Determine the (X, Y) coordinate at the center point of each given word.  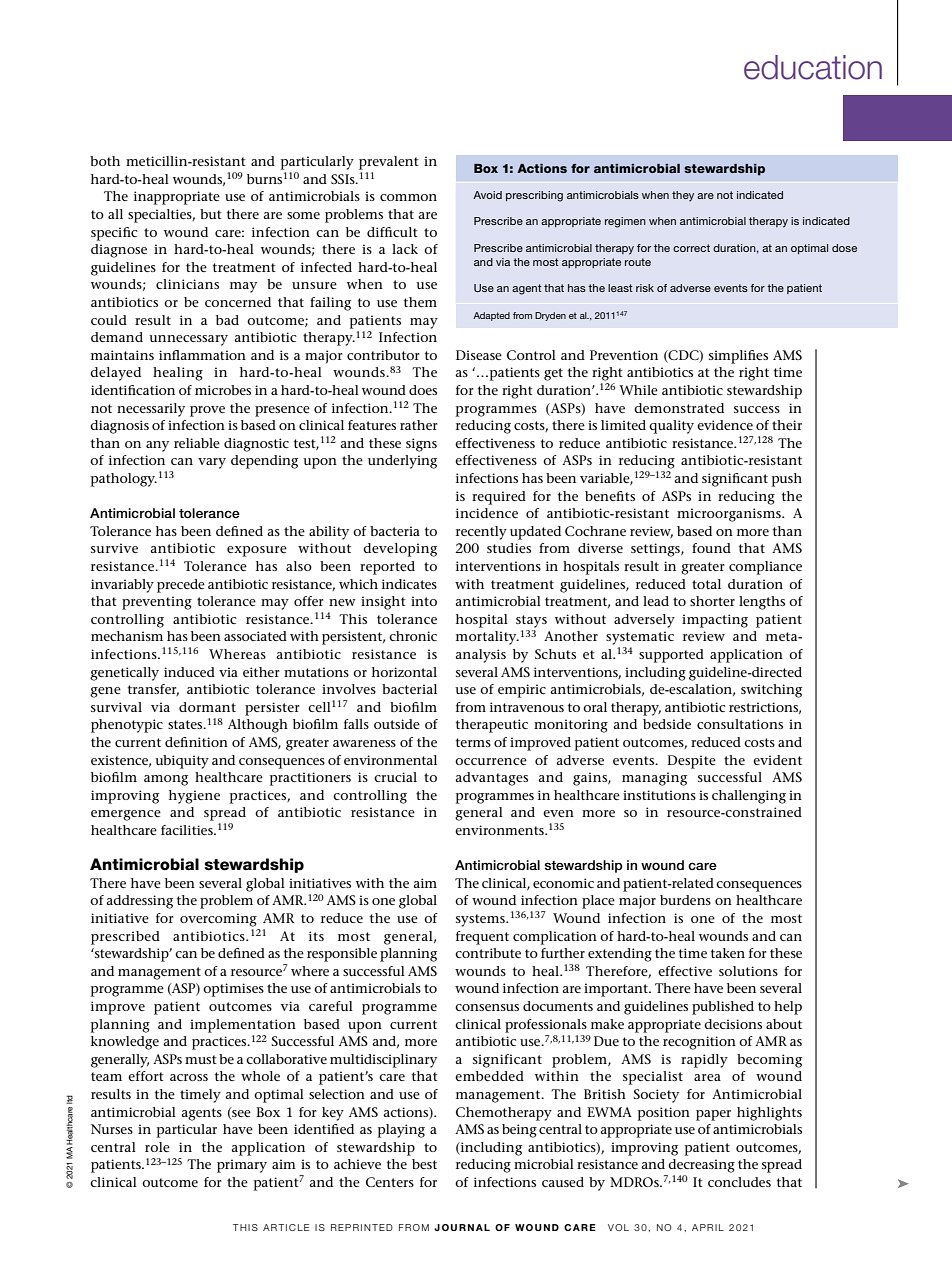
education (813, 67)
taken (728, 953)
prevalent (389, 163)
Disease (479, 355)
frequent (482, 938)
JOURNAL (462, 1227)
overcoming (218, 920)
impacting (715, 621)
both (105, 161)
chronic (413, 636)
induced (189, 672)
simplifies (738, 357)
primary (242, 1166)
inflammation (202, 355)
